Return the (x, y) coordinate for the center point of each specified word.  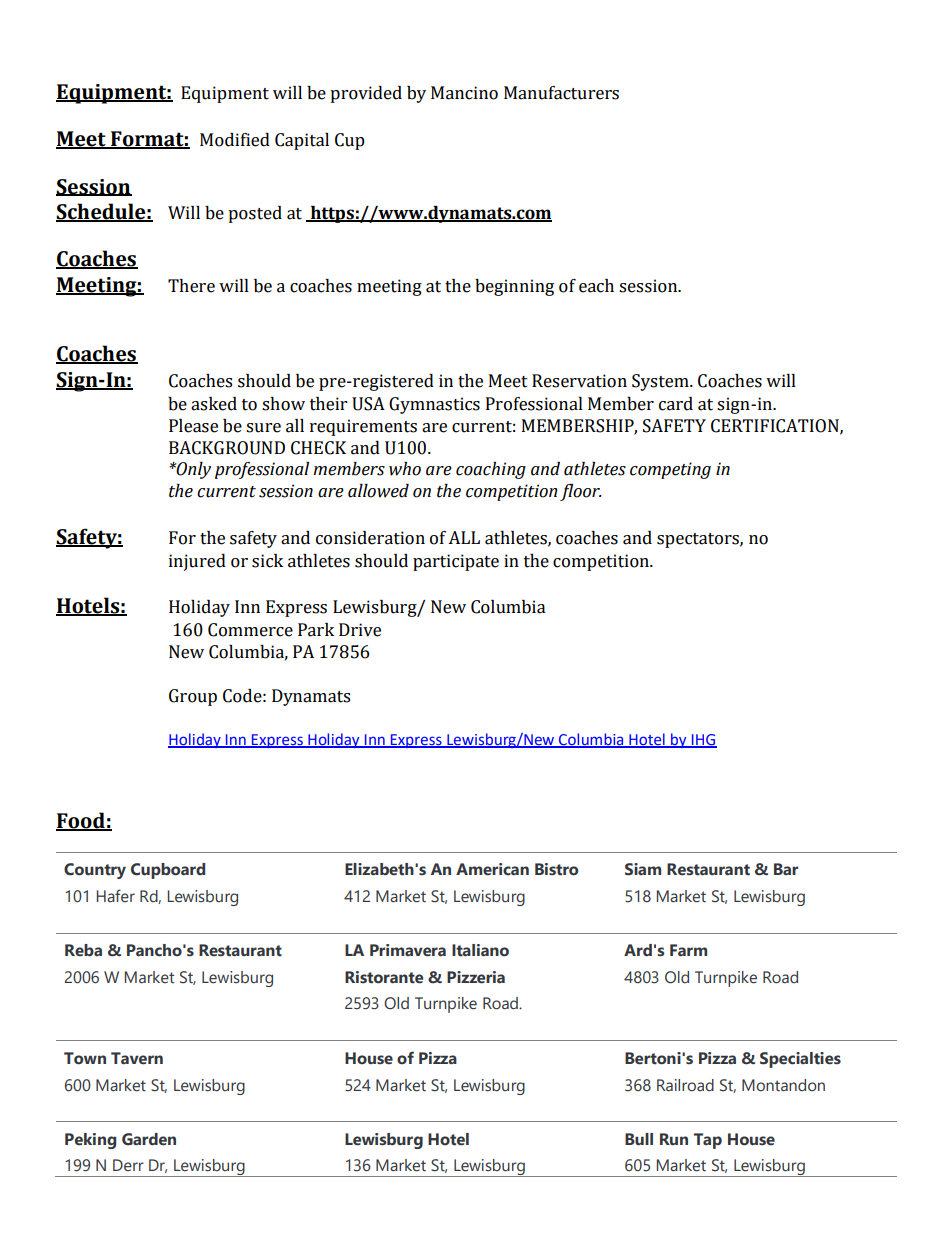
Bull (639, 1139)
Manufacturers (561, 93)
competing (670, 470)
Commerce (250, 630)
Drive (360, 630)
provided (366, 94)
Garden (149, 1139)
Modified (235, 140)
